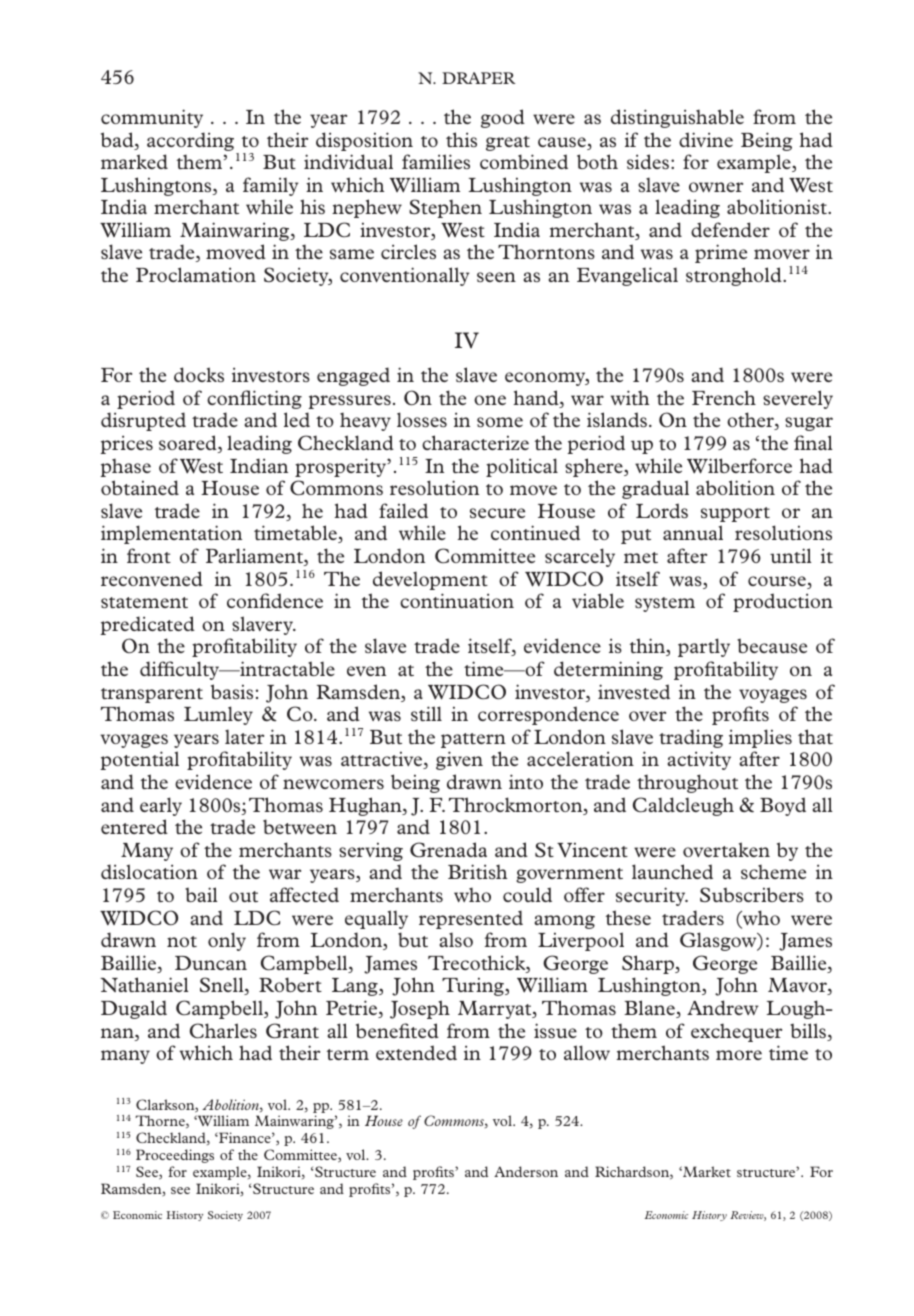 This screenshot has width=914, height=1316. Describe the element at coordinates (704, 647) in the screenshot. I see `partly` at that location.
